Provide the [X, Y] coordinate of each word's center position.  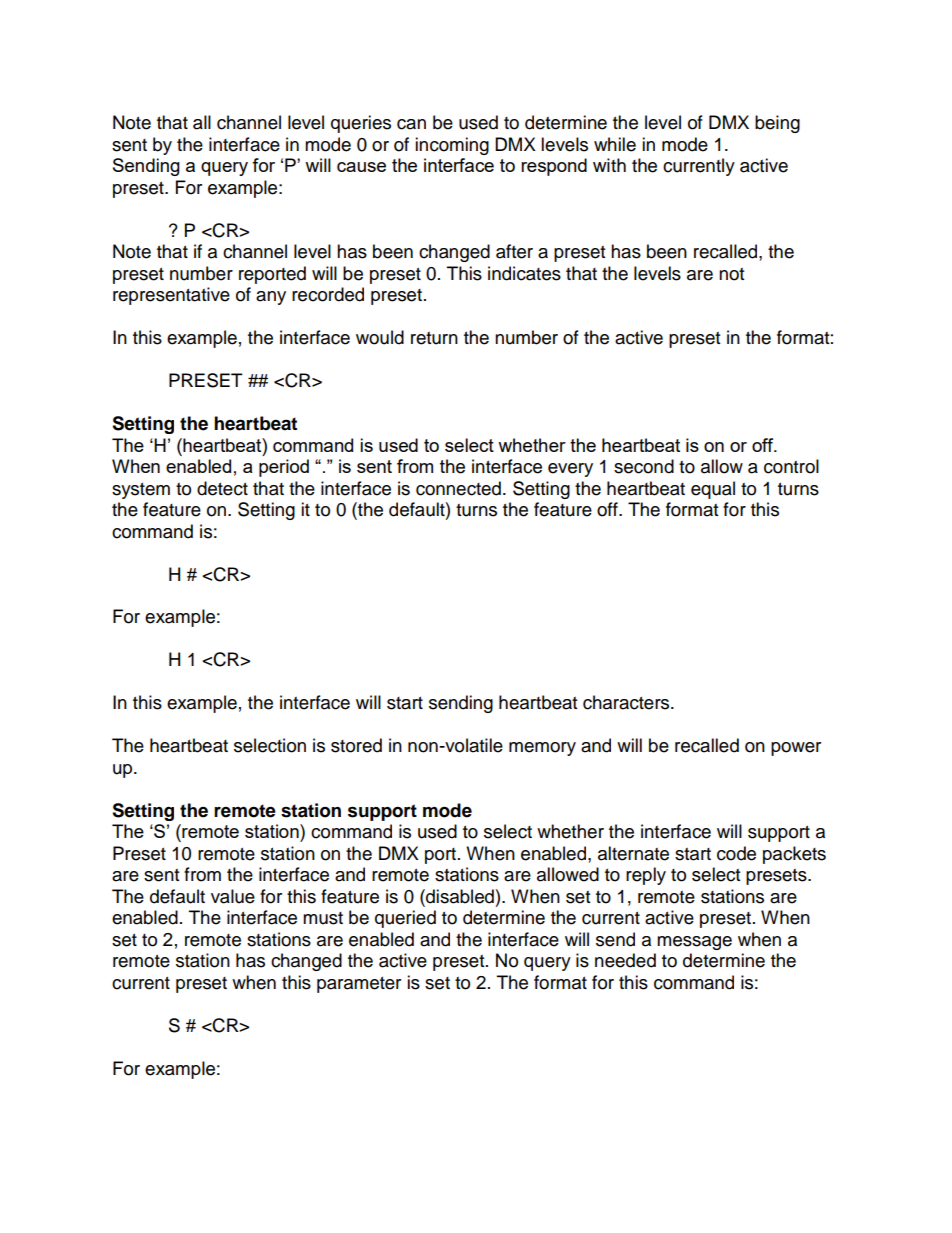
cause [361, 167]
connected [458, 488]
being [777, 124]
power [796, 749]
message [694, 943]
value [233, 896]
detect [222, 488]
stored [356, 745]
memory [542, 749]
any [271, 298]
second [644, 466]
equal [713, 490]
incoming [452, 146]
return [434, 338]
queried [405, 919]
